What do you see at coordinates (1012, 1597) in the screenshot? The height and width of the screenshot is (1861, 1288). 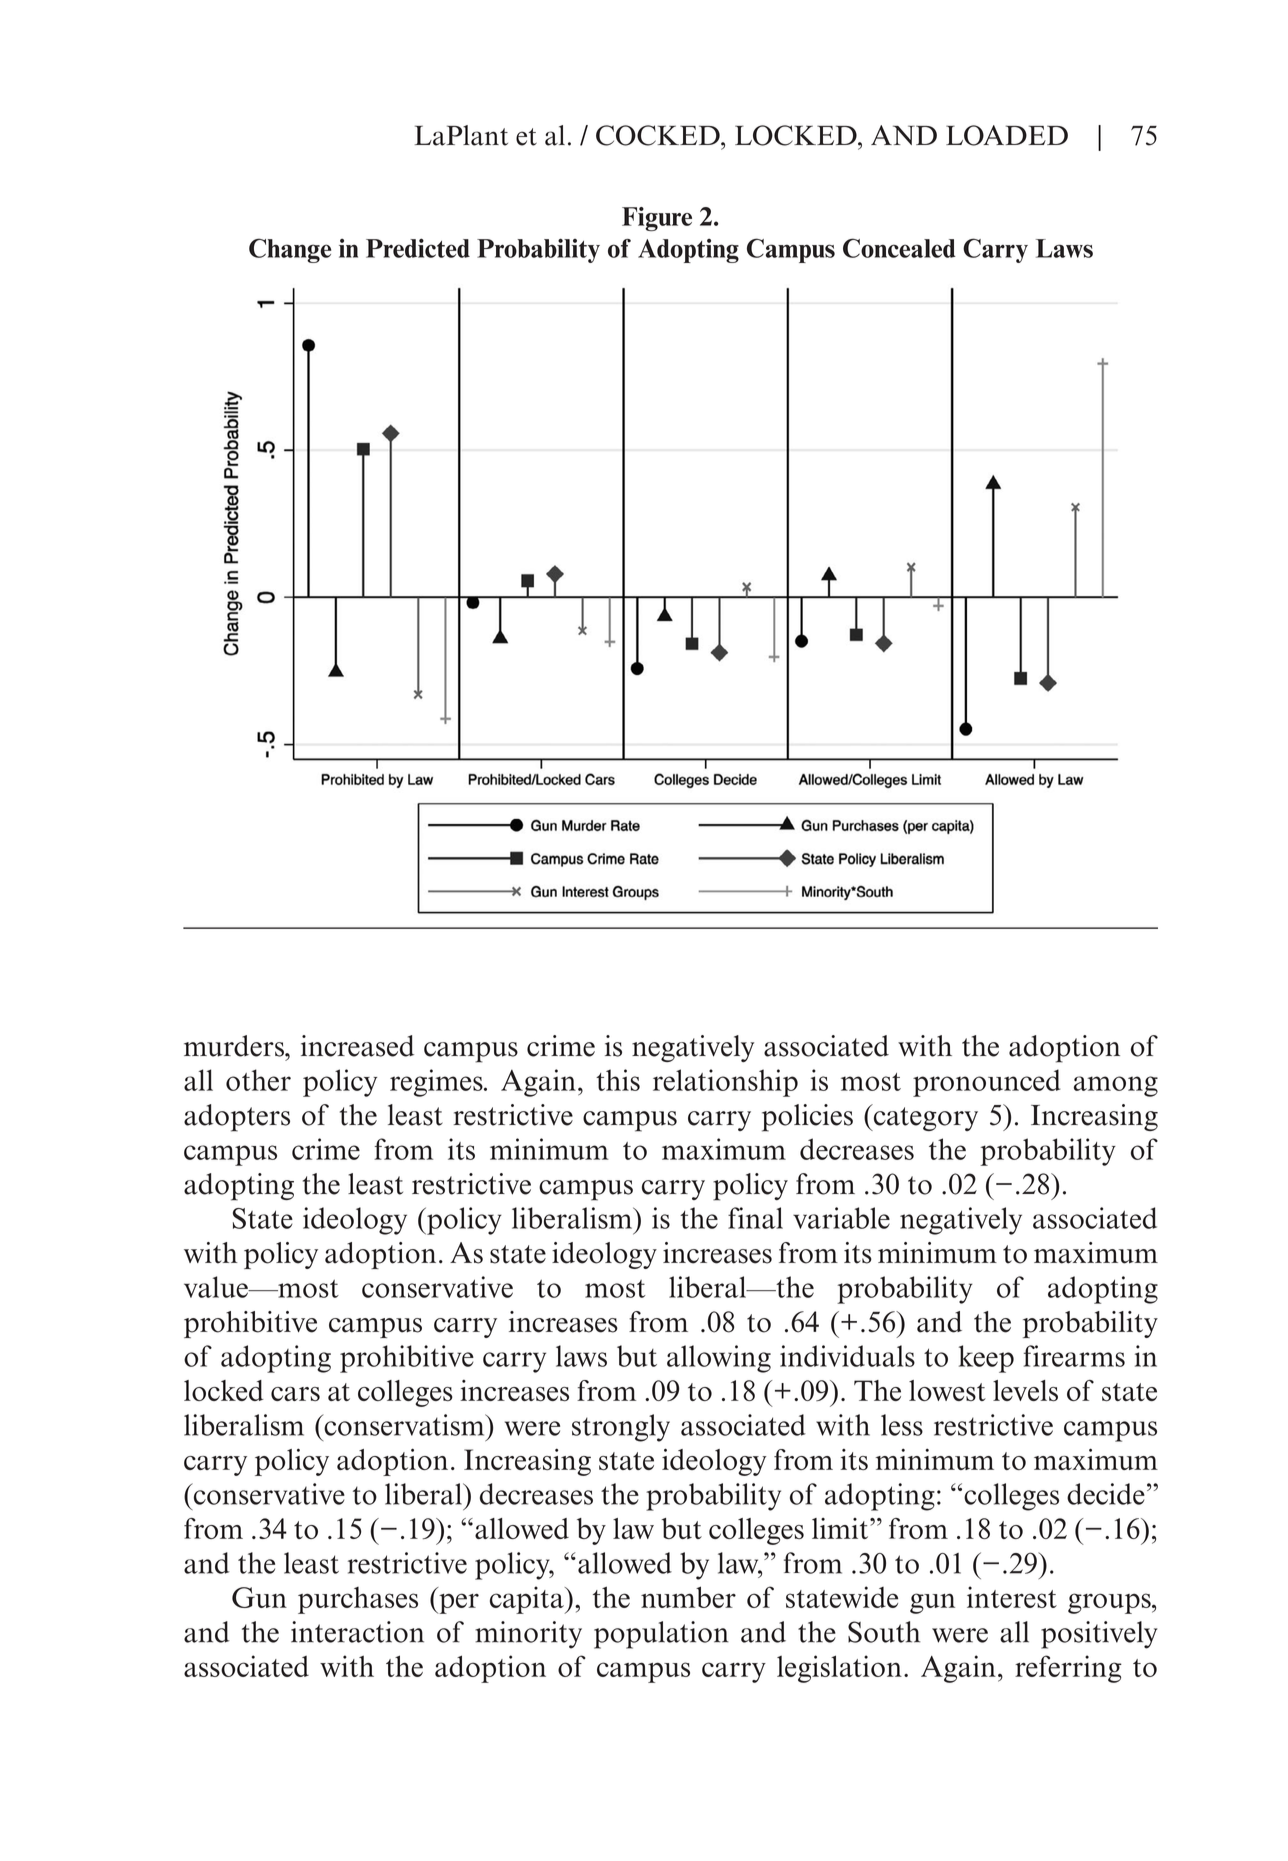 I see `interest` at bounding box center [1012, 1597].
